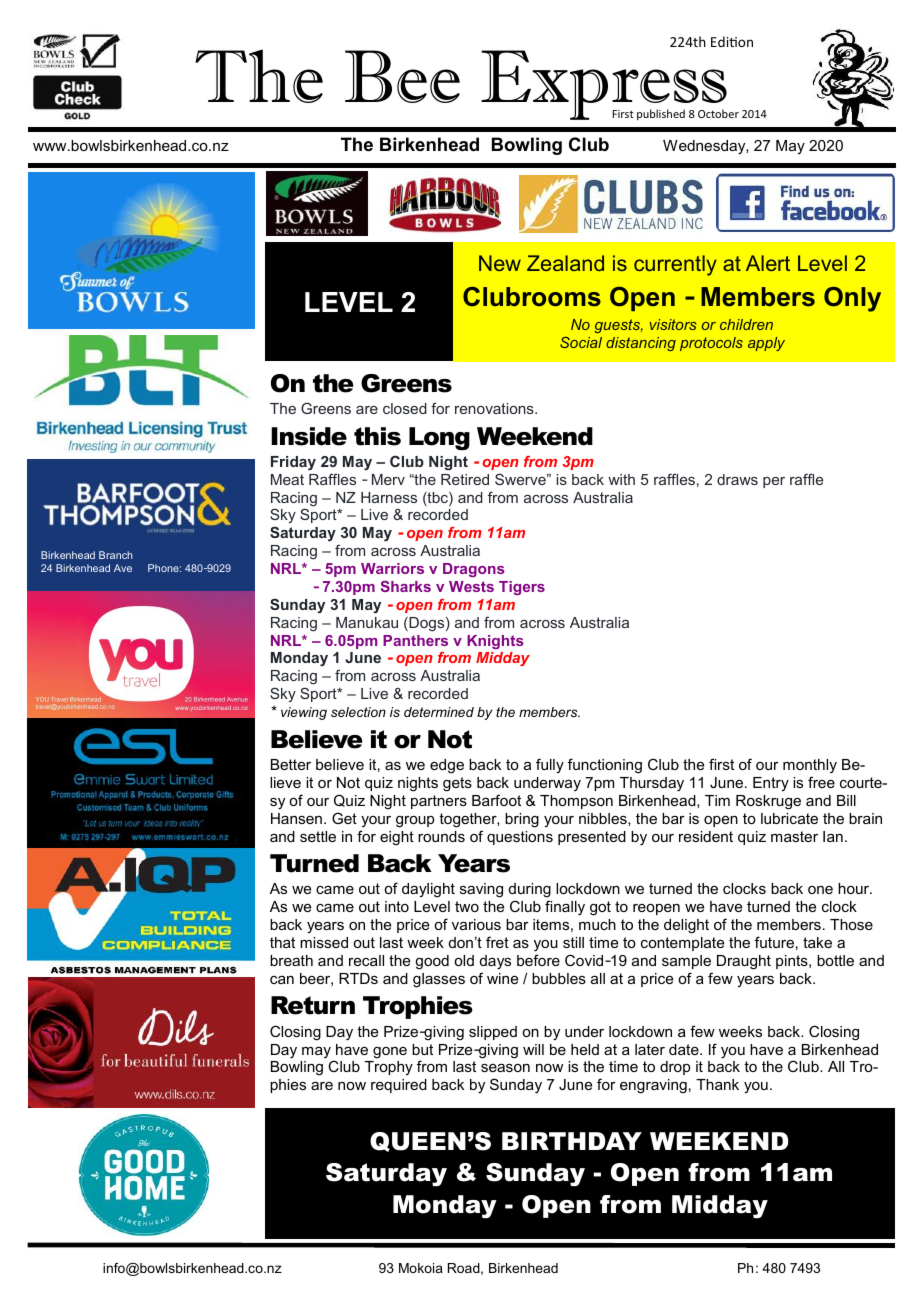  I want to click on Express, so click(604, 85).
